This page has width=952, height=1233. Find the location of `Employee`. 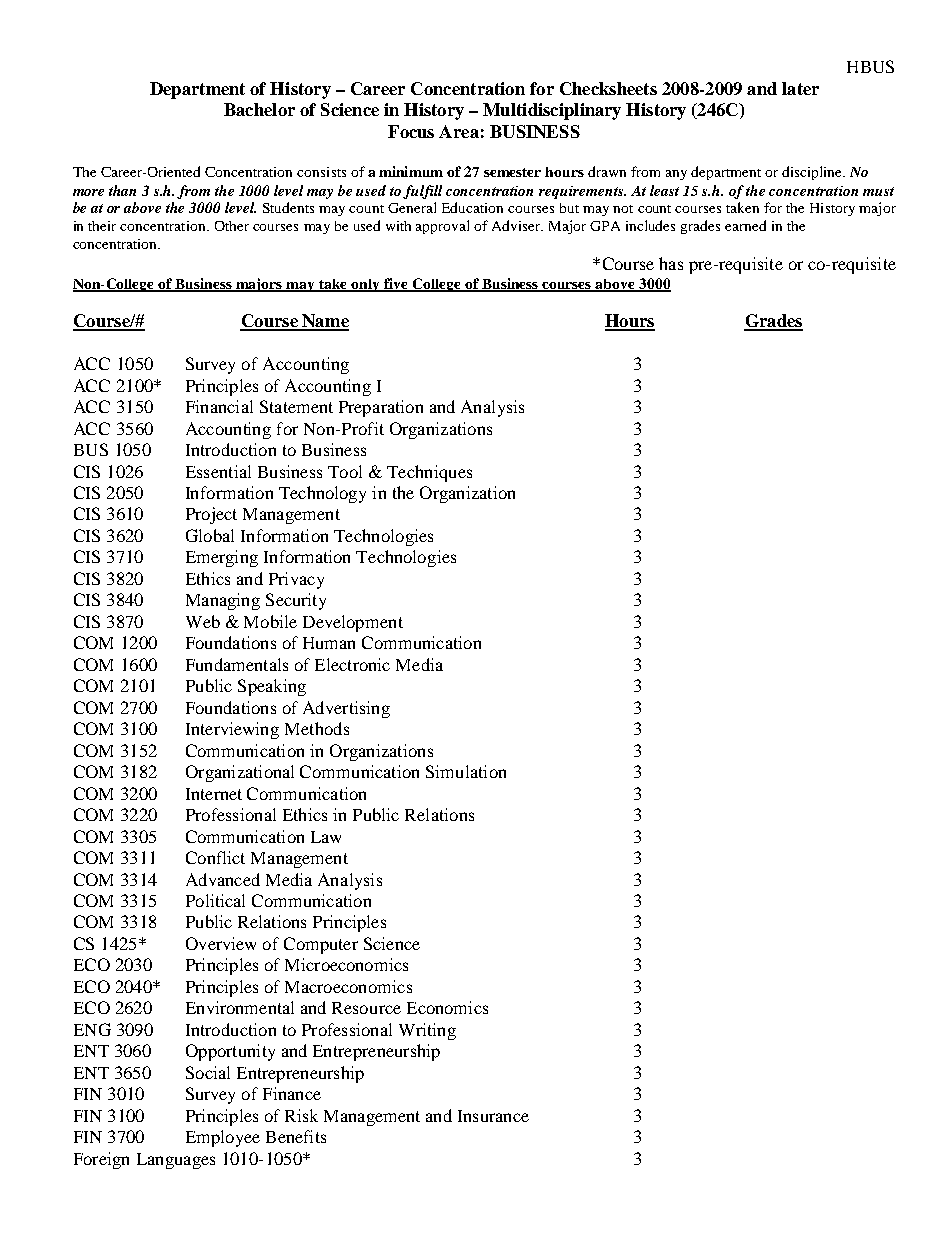

Employee is located at coordinates (223, 1138).
